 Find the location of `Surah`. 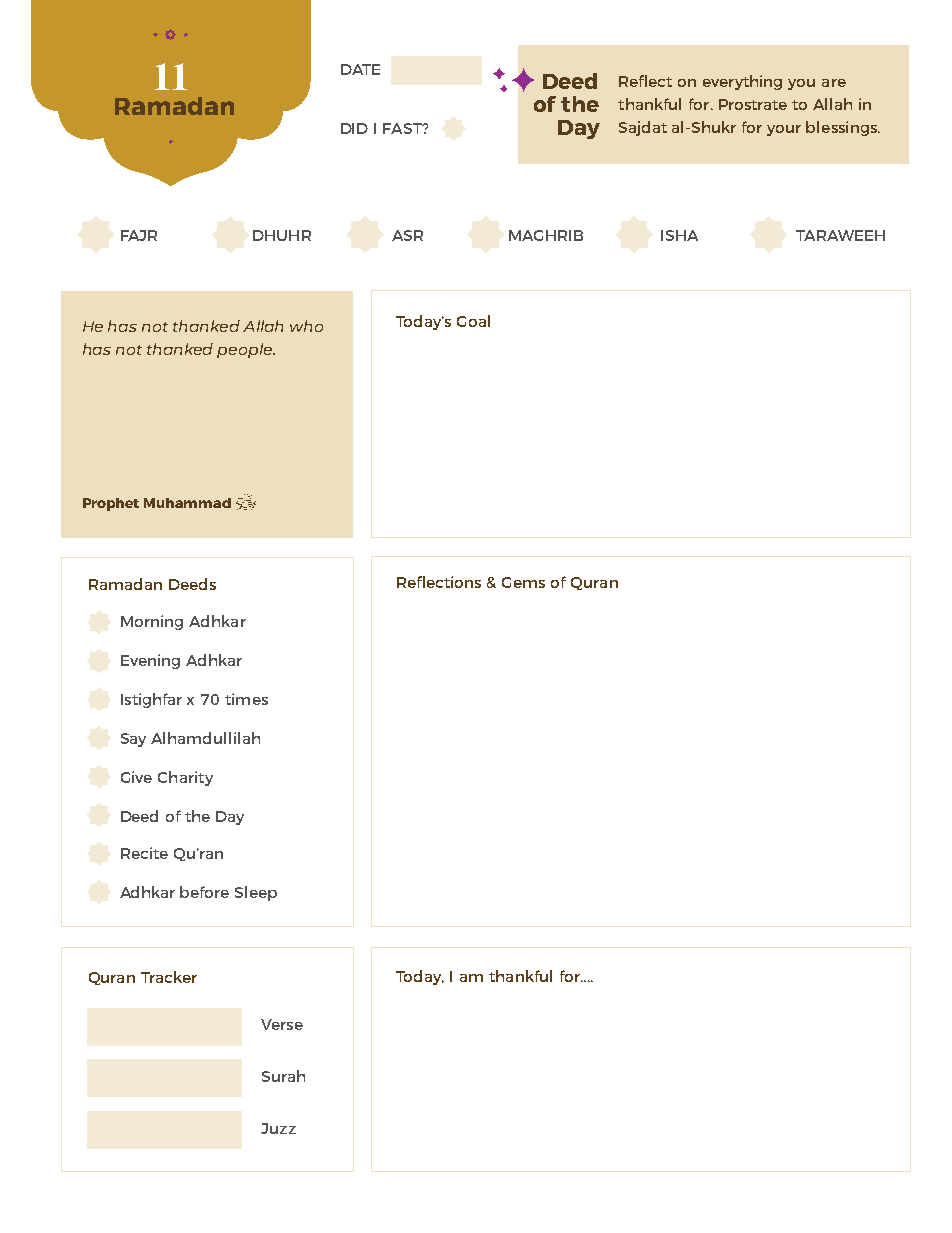

Surah is located at coordinates (283, 1076).
